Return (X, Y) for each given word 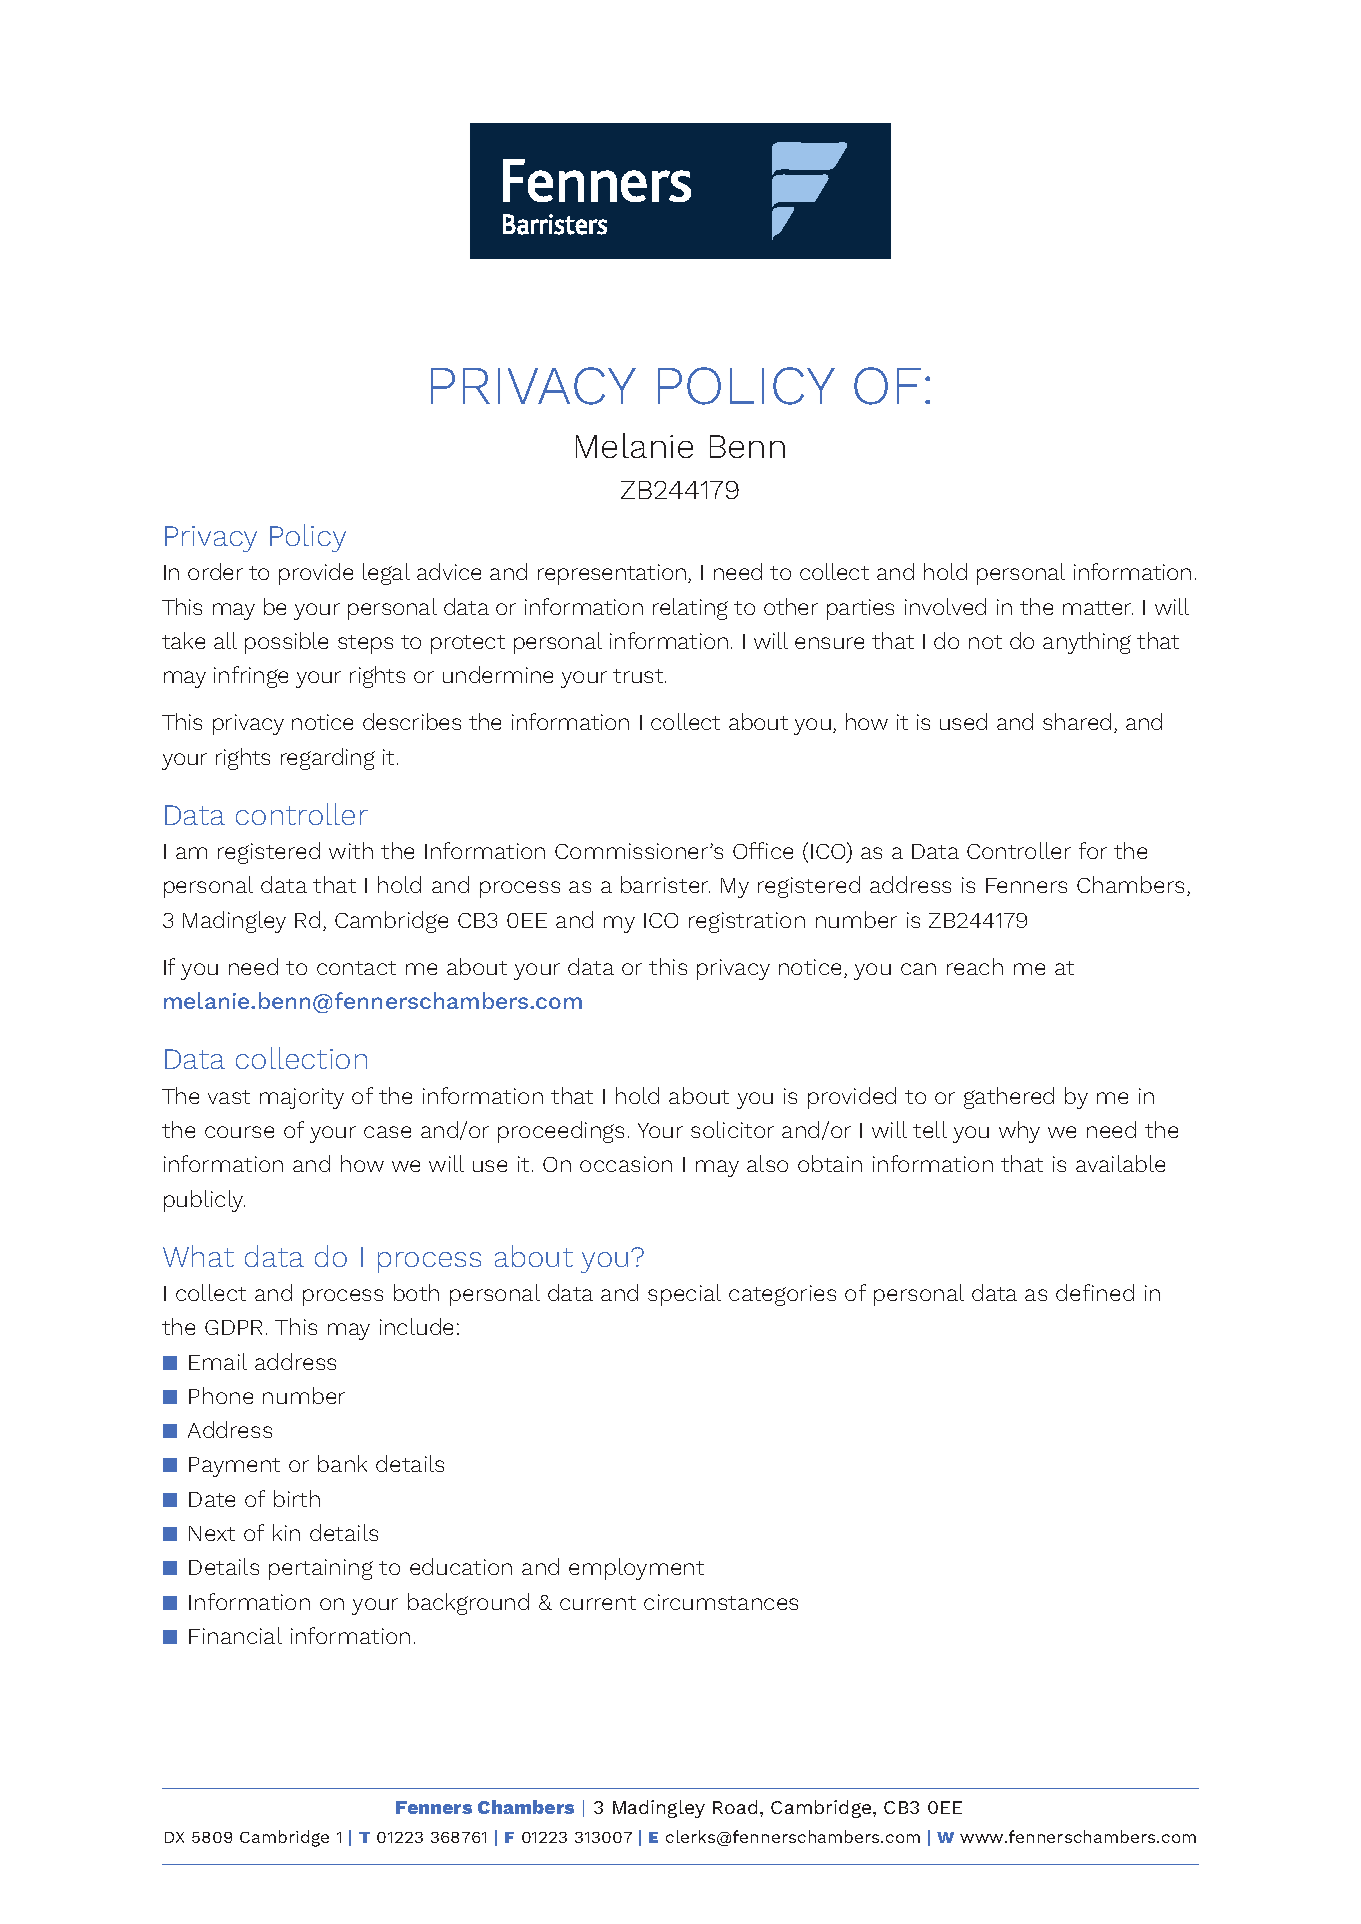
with (351, 850)
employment (636, 1569)
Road (735, 1807)
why (1019, 1132)
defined (1095, 1292)
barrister (665, 884)
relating (690, 609)
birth (297, 1498)
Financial (235, 1635)
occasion (626, 1164)
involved (945, 606)
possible (286, 643)
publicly (204, 1201)
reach (975, 966)
